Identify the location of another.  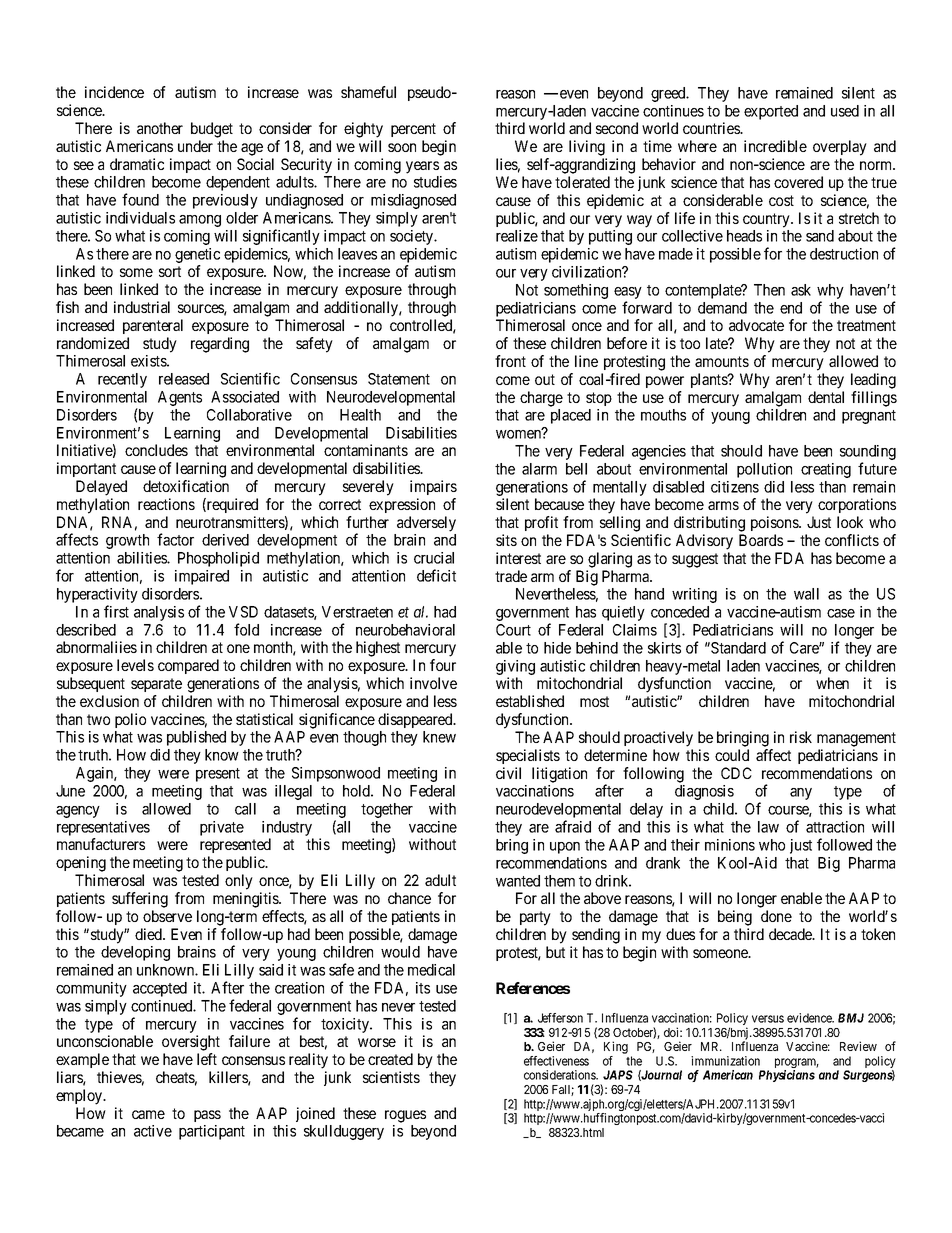
(160, 128).
